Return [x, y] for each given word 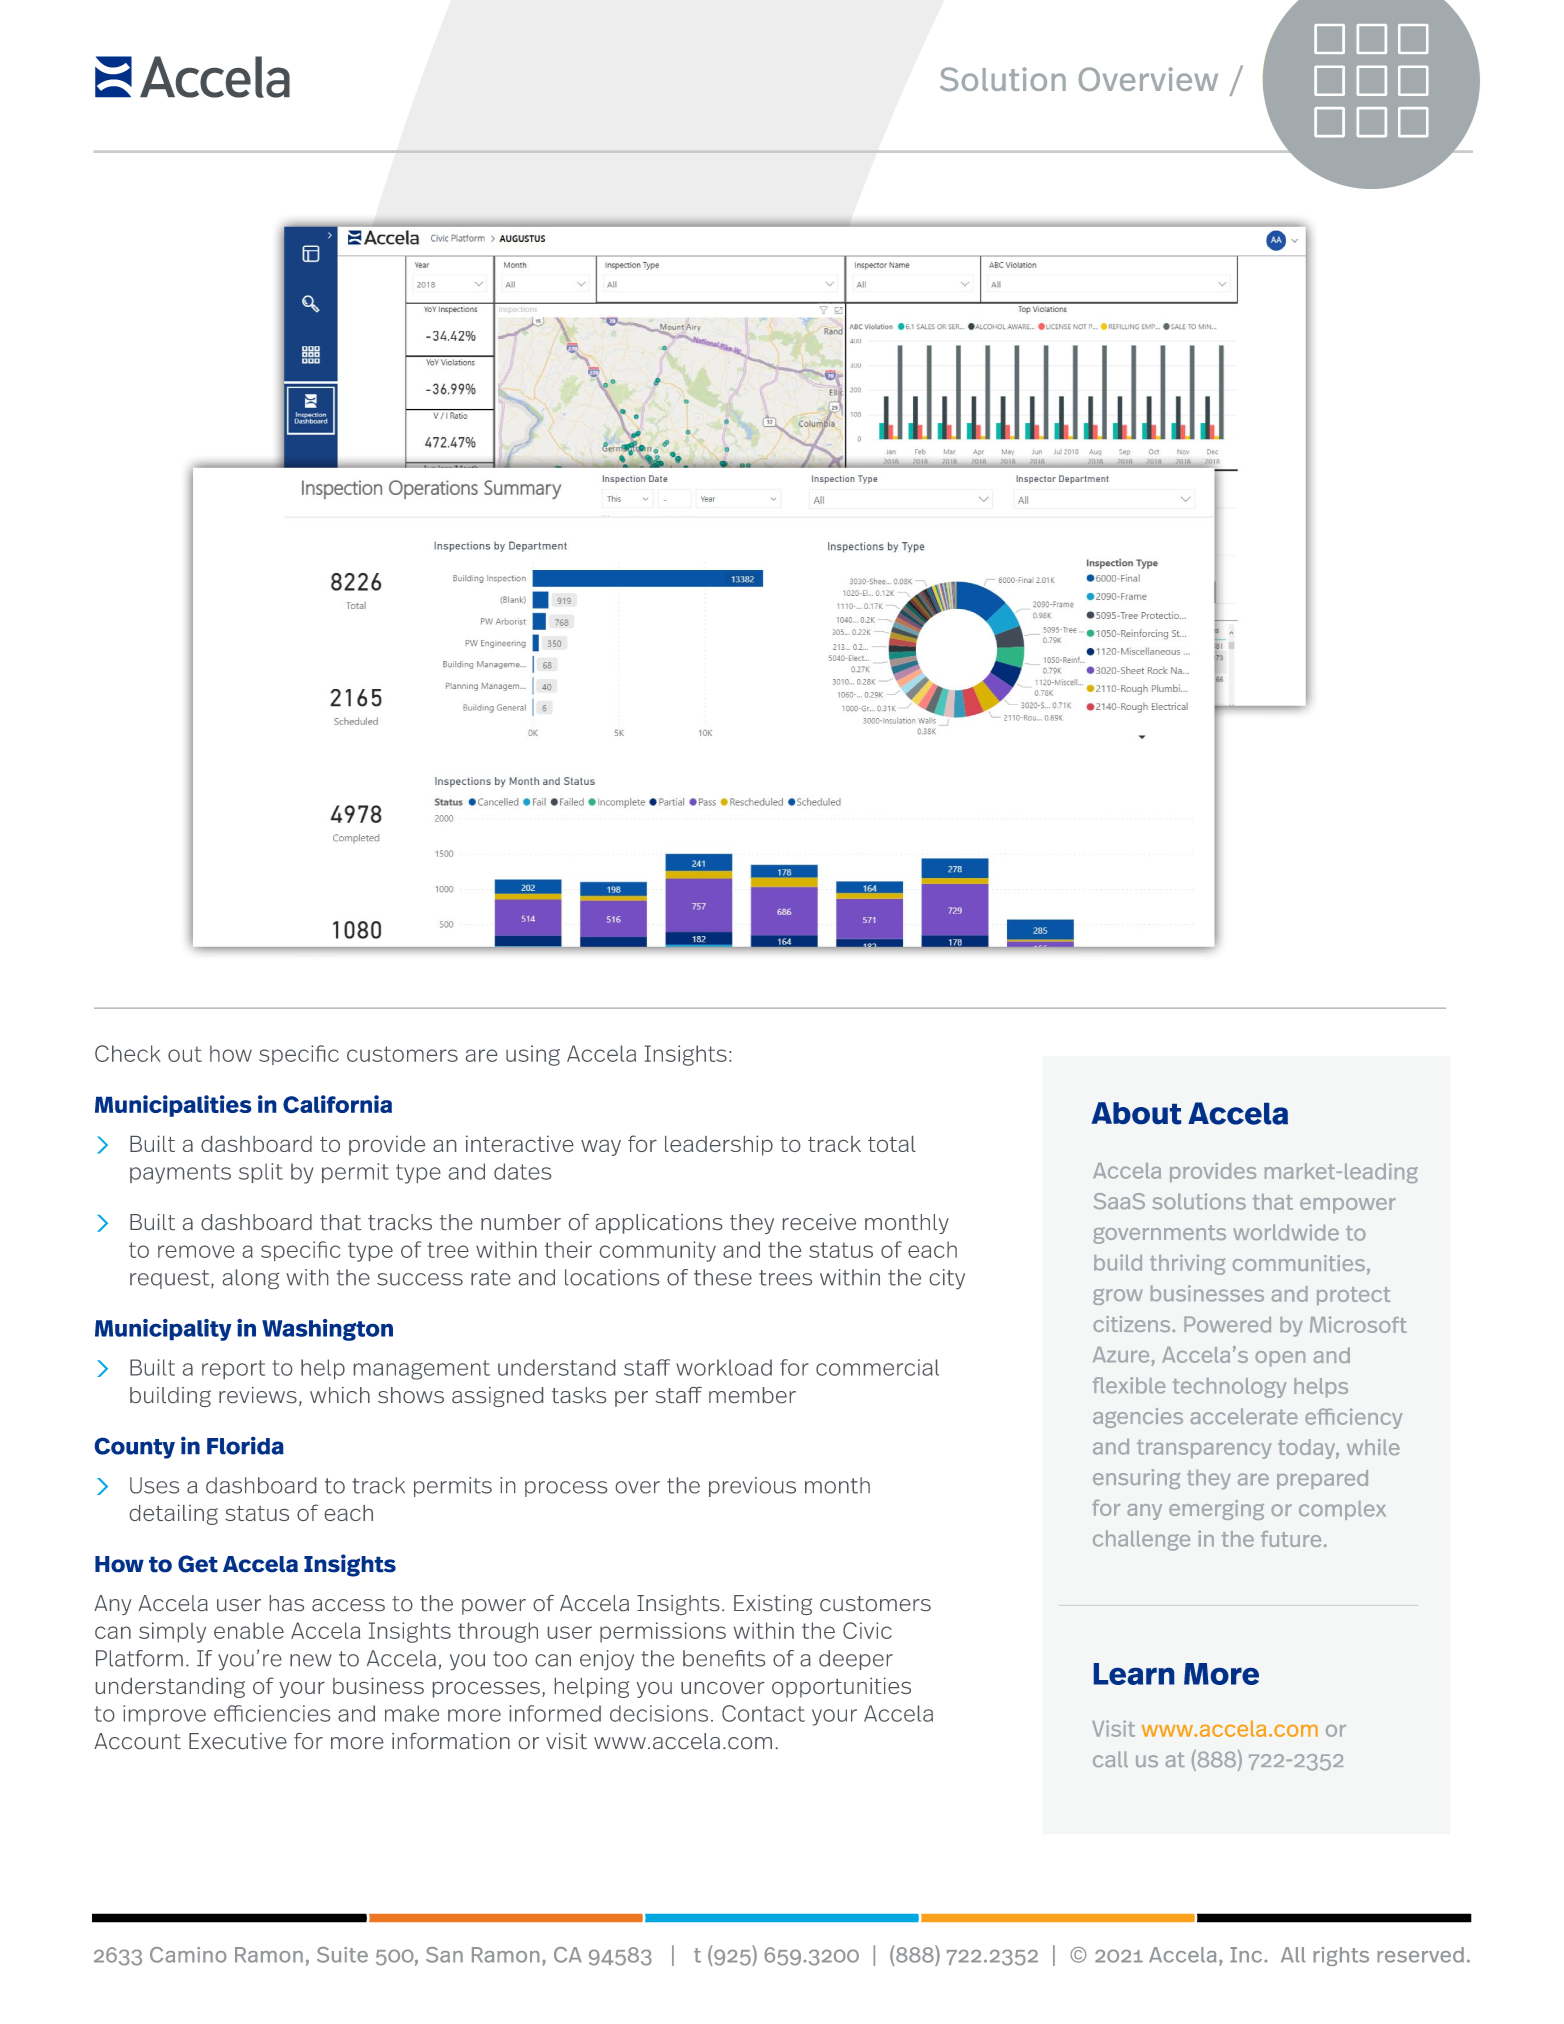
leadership [719, 1145]
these [723, 1277]
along [251, 1279]
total [892, 1144]
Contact [763, 1713]
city [947, 1279]
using [533, 1055]
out [185, 1054]
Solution [1003, 79]
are [481, 1055]
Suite [342, 1955]
